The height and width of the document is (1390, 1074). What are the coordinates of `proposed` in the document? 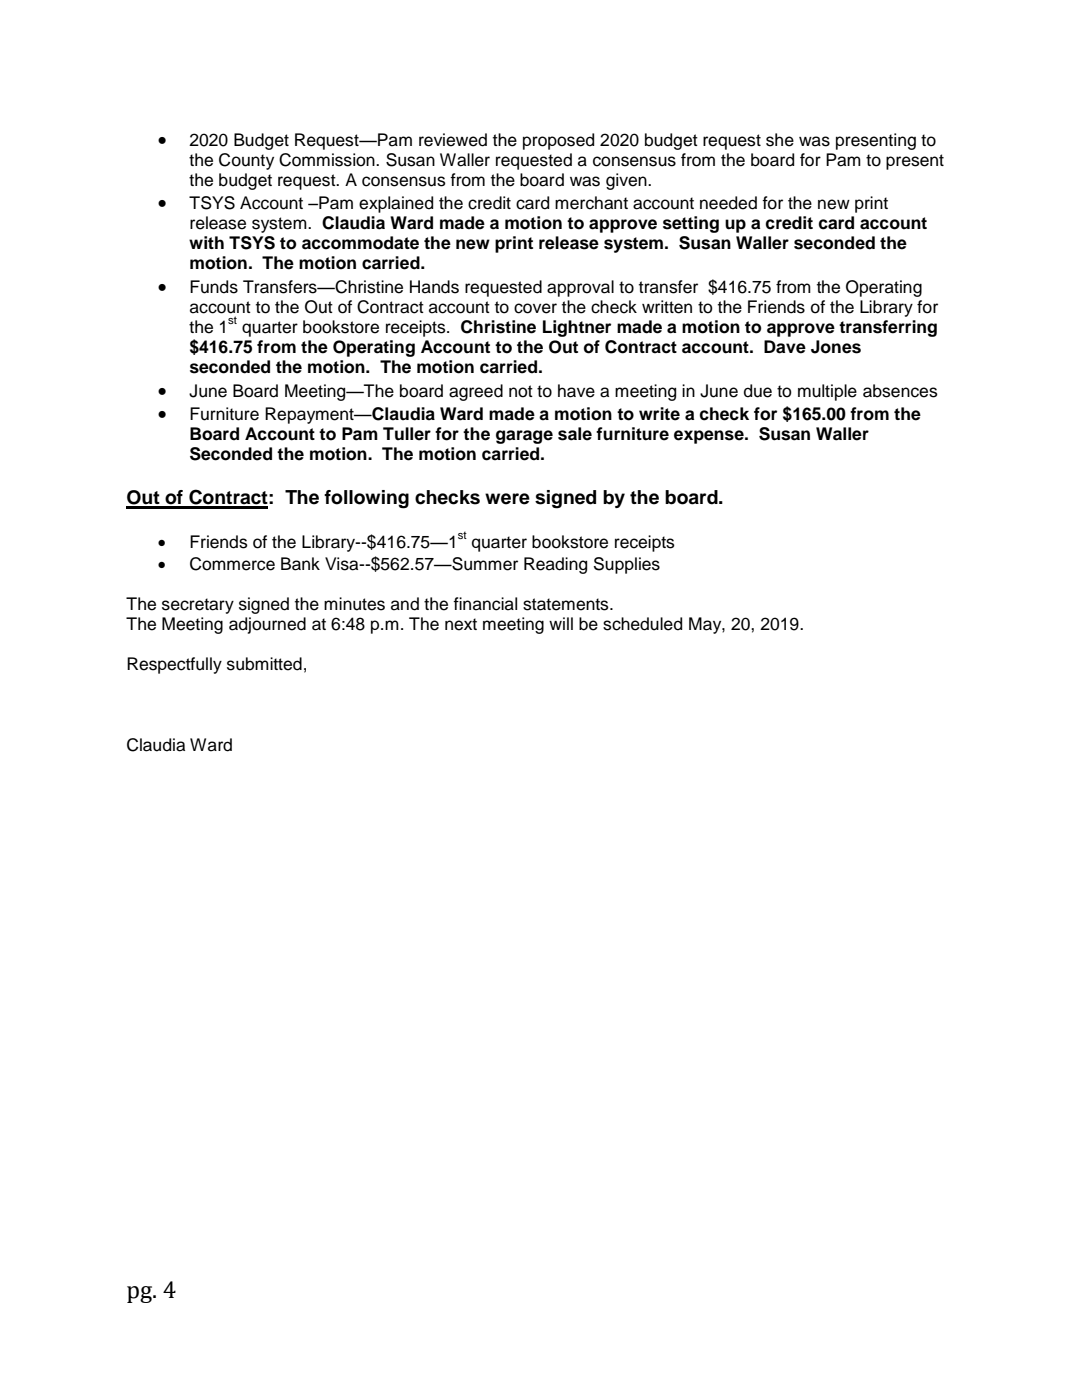 It's located at (558, 141).
